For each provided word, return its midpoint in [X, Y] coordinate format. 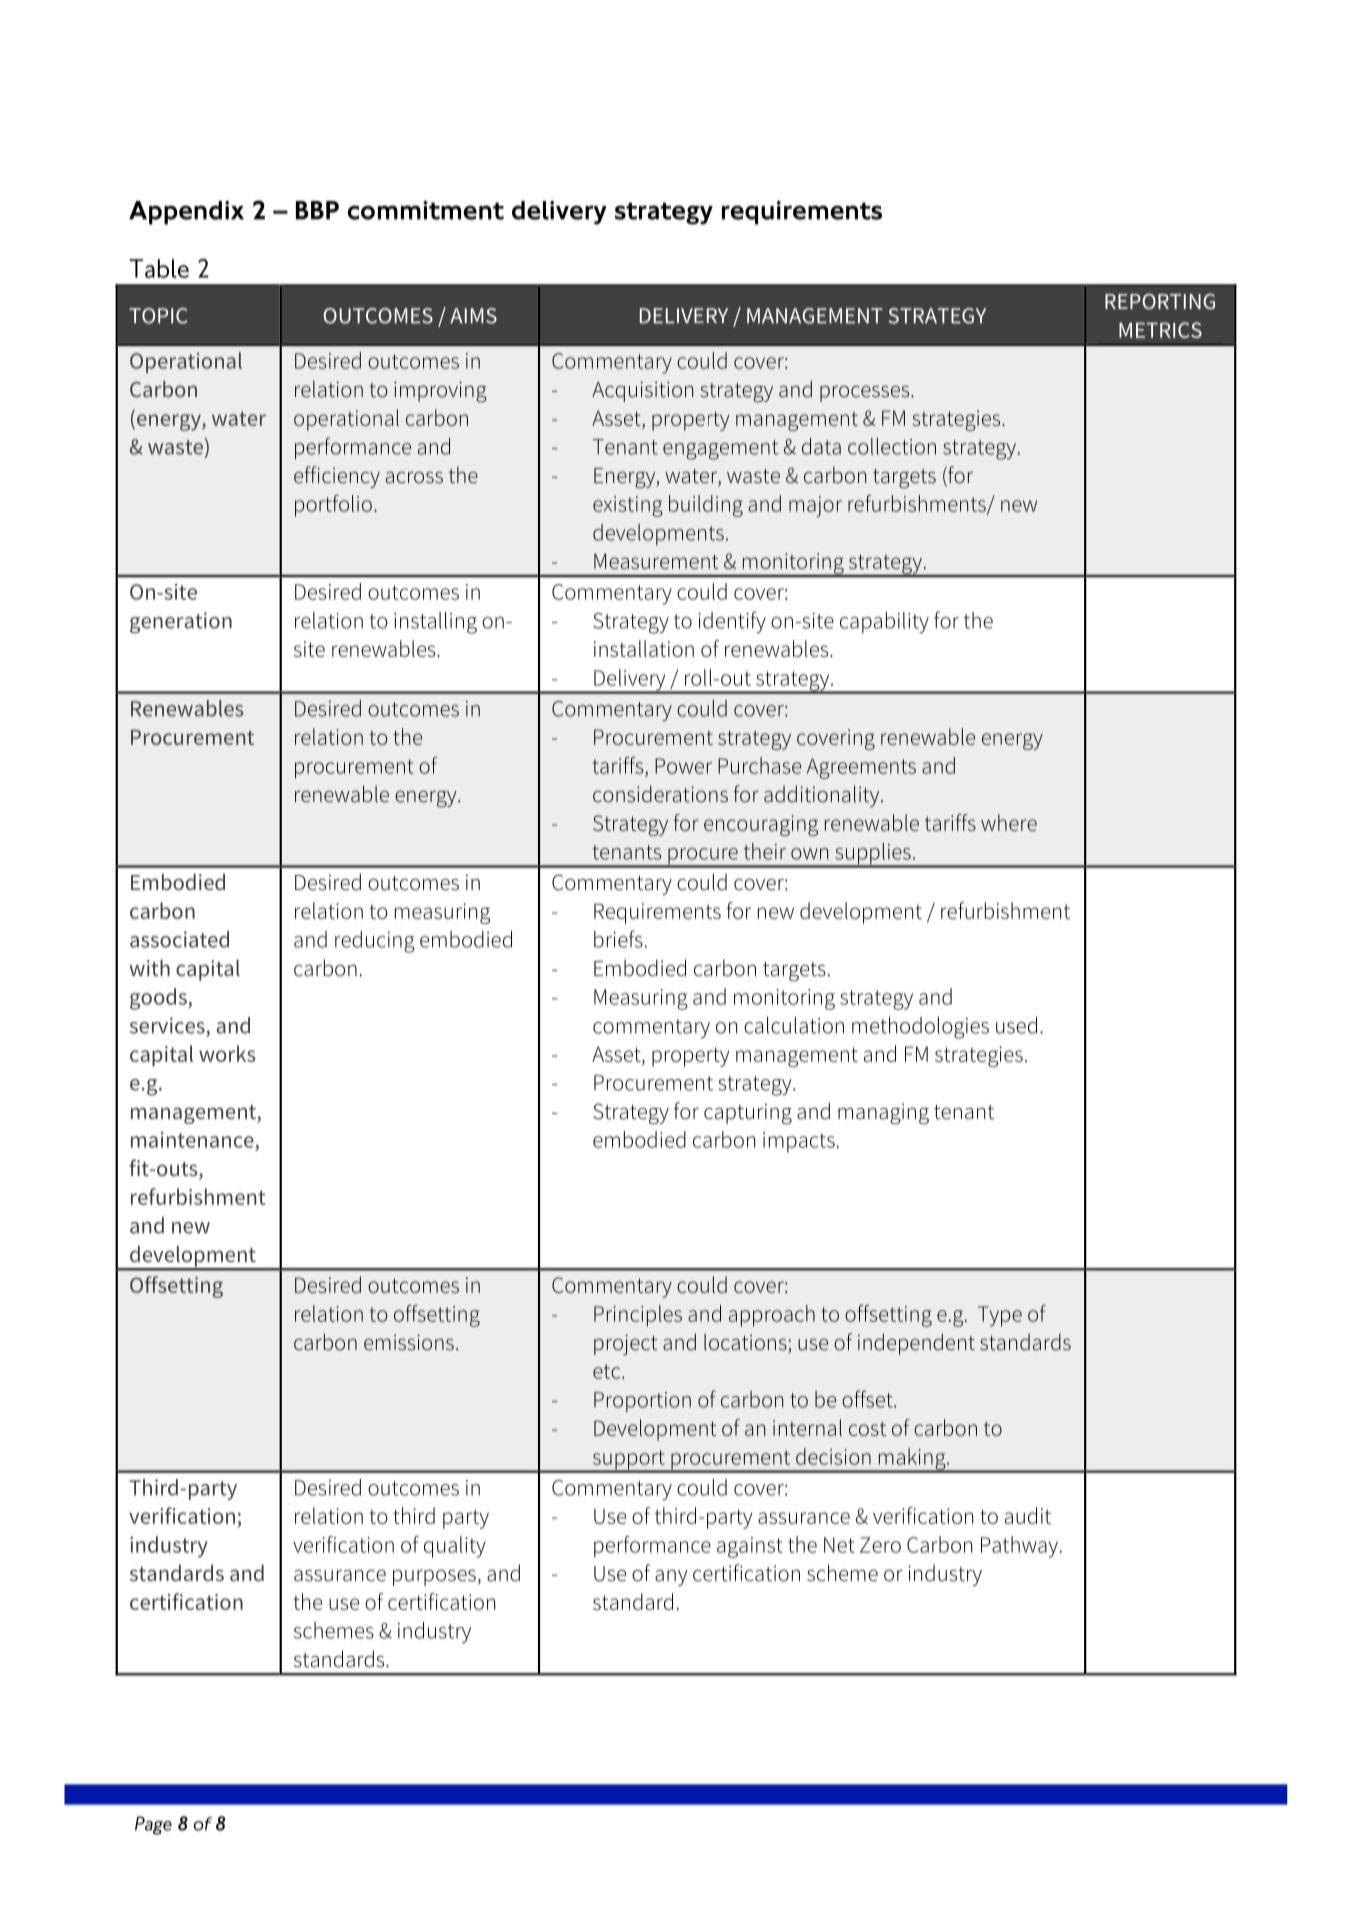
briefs [618, 939]
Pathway [1019, 1547]
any [671, 1577]
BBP [317, 210]
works [227, 1053]
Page [153, 1825]
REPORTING [1160, 302]
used [1016, 1025]
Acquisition [642, 391]
